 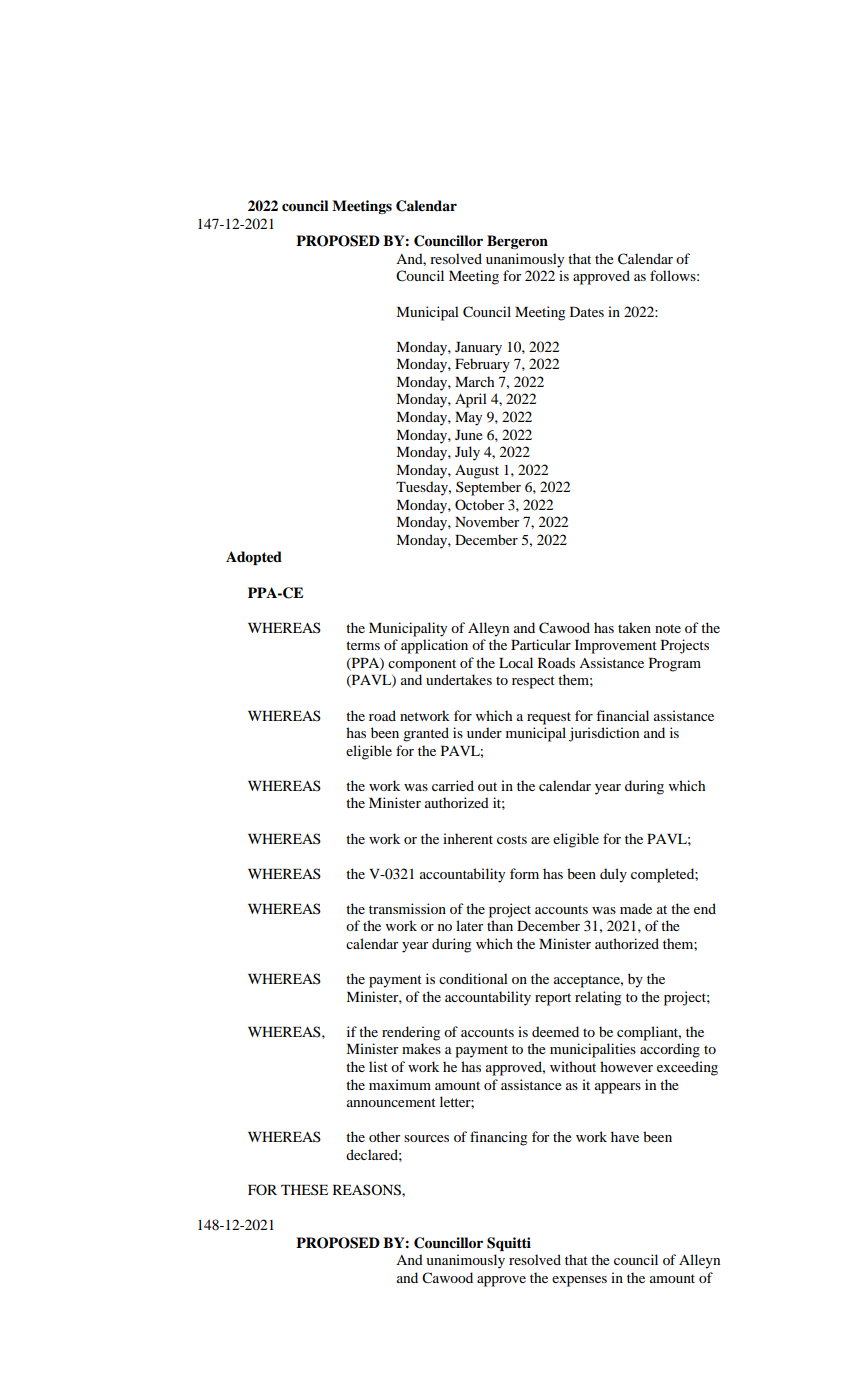 What do you see at coordinates (478, 349) in the screenshot?
I see `January` at bounding box center [478, 349].
